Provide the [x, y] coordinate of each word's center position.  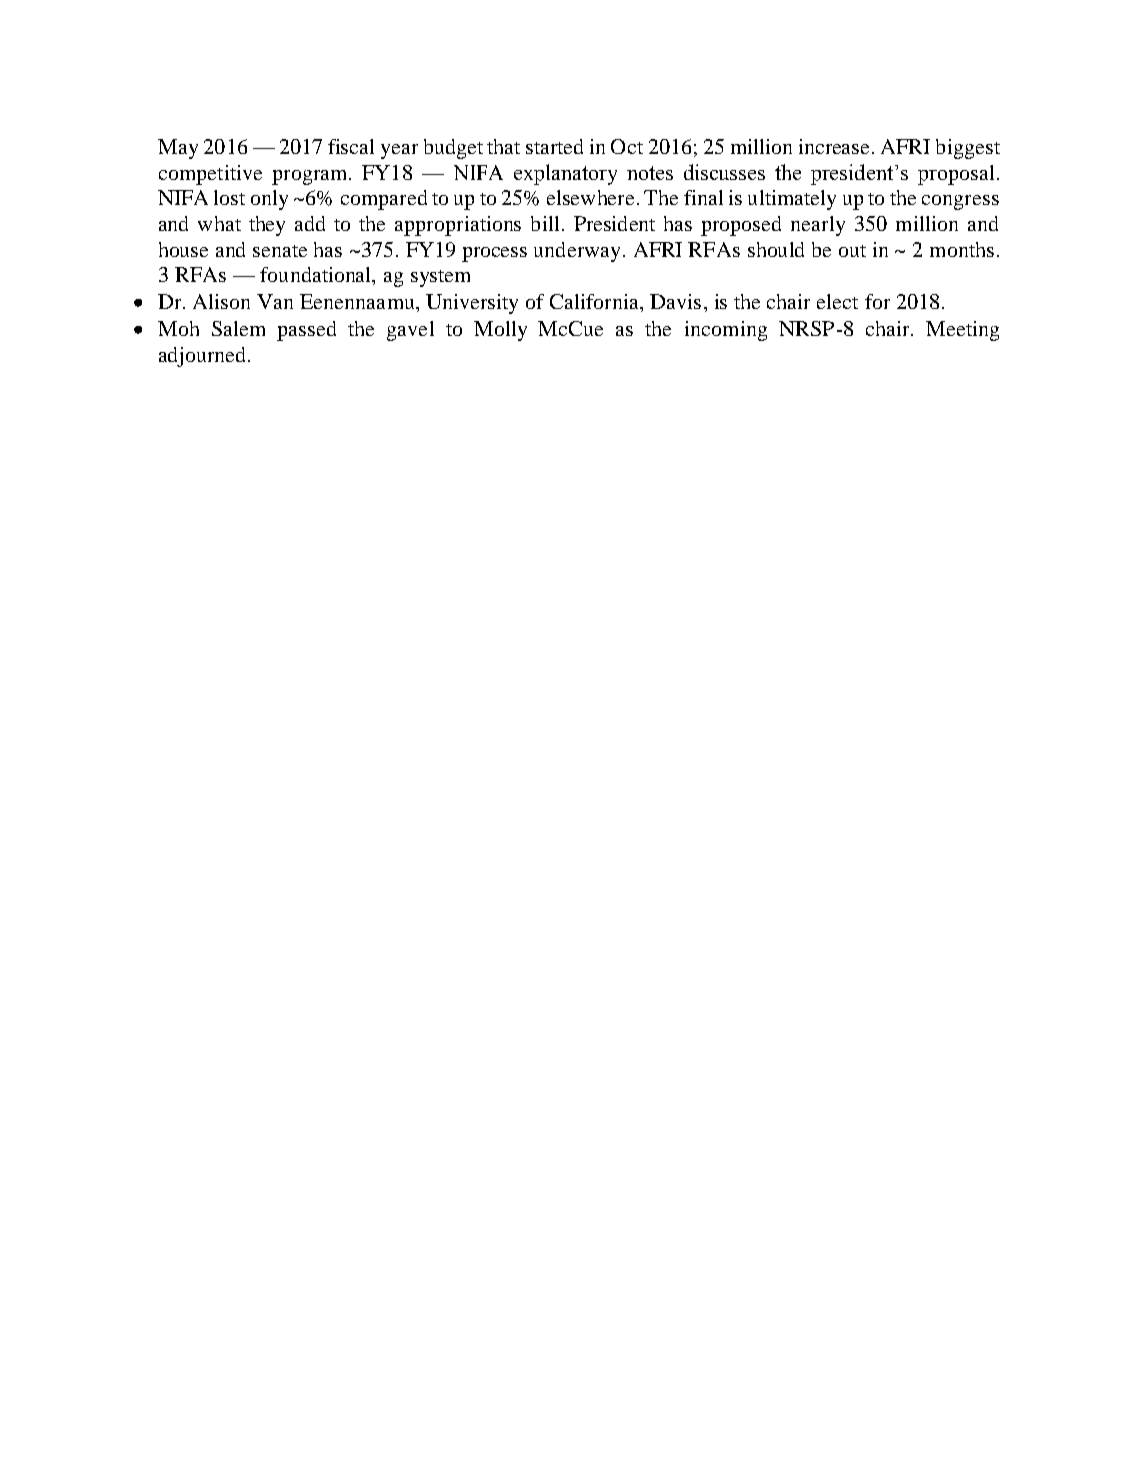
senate [280, 251]
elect [837, 301]
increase [836, 146]
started [554, 146]
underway [579, 252]
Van [275, 301]
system [440, 278]
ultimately [792, 200]
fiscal [351, 146]
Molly [500, 331]
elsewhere [592, 197]
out [852, 251]
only [269, 200]
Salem [238, 328]
